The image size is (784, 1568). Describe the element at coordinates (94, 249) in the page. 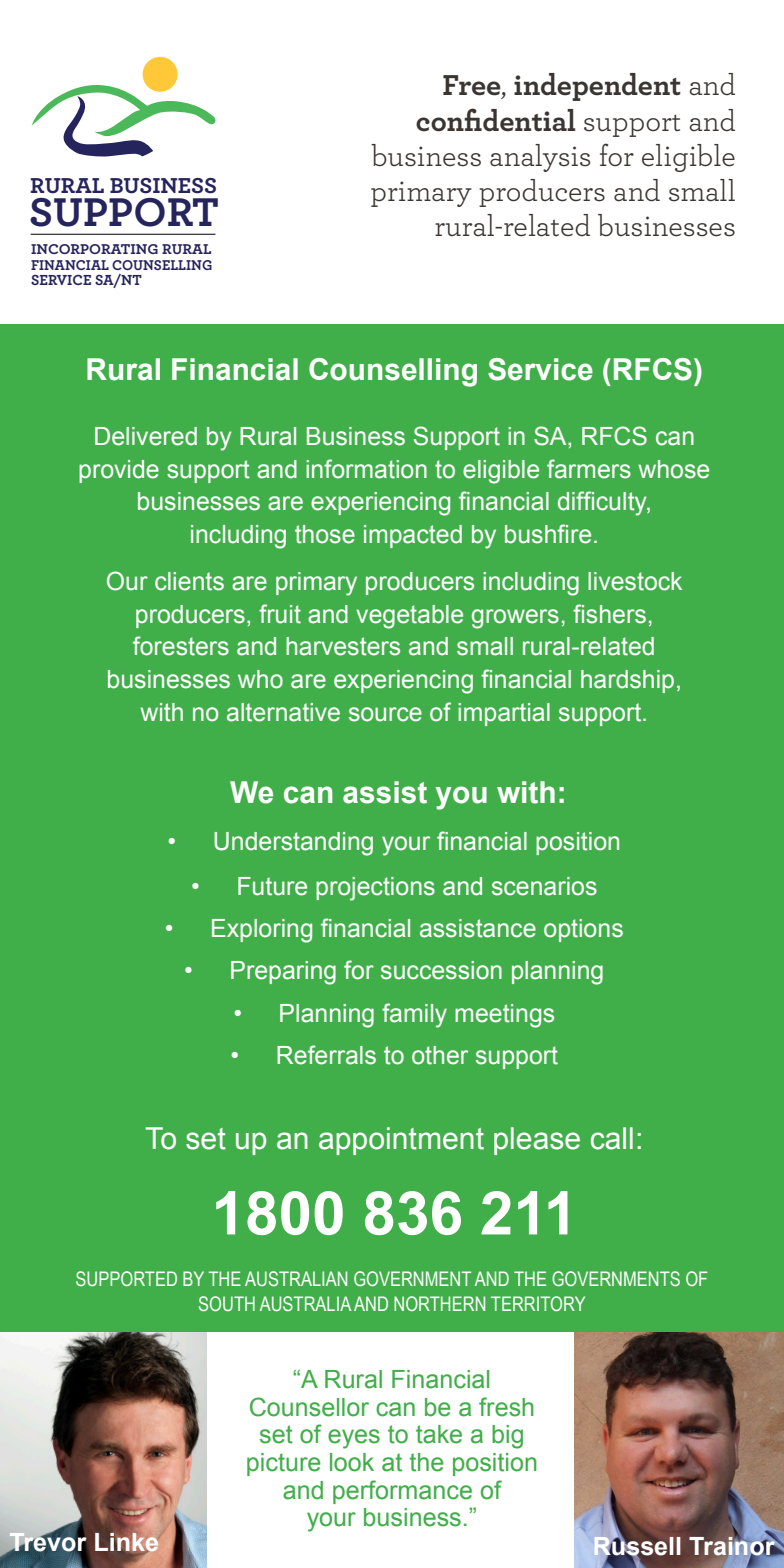

I see `INCORPORATING` at that location.
